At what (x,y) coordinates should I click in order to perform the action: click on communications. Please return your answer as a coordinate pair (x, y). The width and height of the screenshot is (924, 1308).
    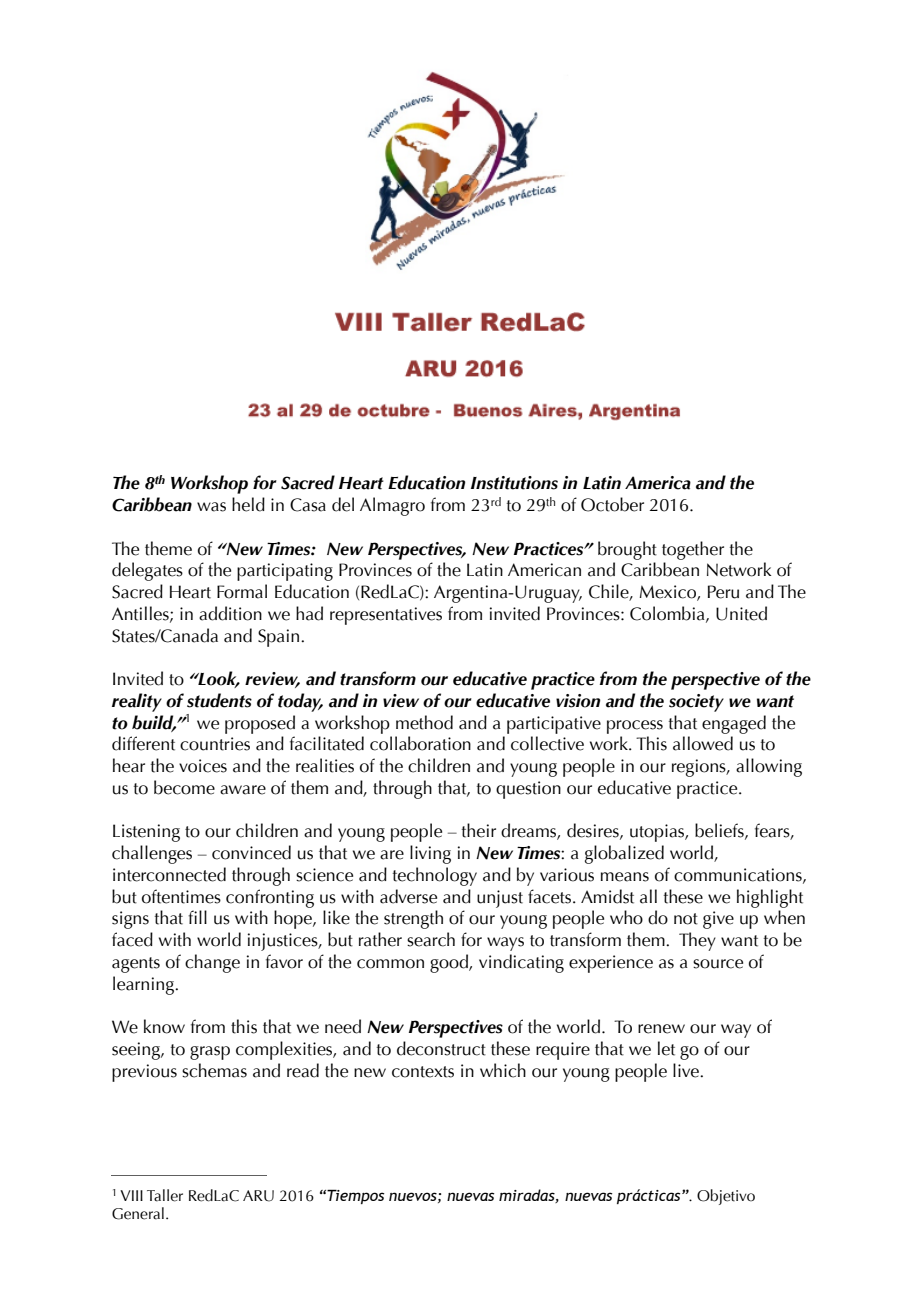
    Looking at the image, I should click on (739, 875).
